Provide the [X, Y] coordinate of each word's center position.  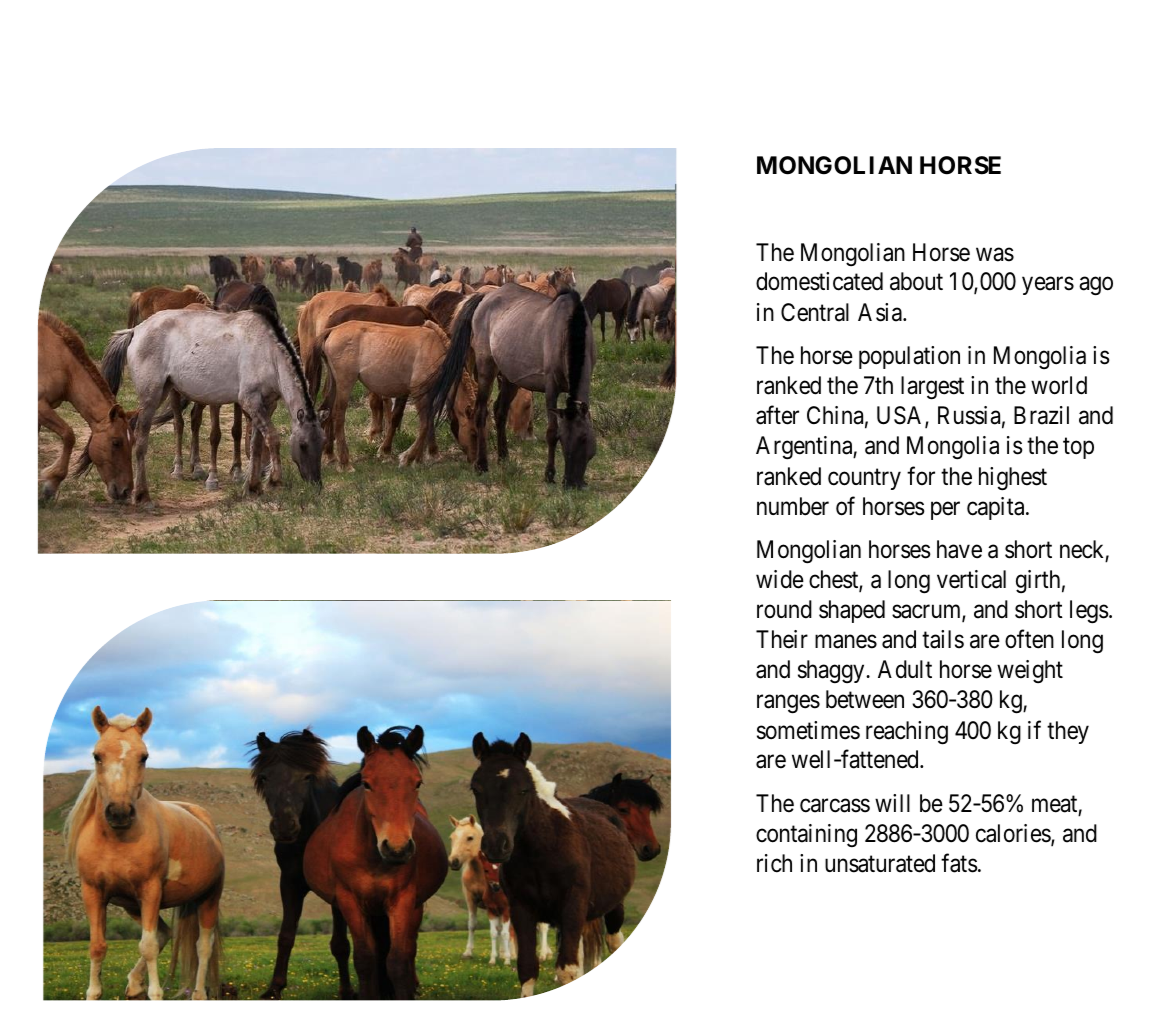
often [1029, 639]
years [1048, 286]
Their [782, 639]
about [916, 281]
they [1068, 732]
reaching [907, 733]
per [945, 511]
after [777, 415]
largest [932, 388]
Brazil [1041, 415]
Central [815, 312]
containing [806, 835]
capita [997, 508]
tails [943, 639]
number [793, 506]
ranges [788, 704]
